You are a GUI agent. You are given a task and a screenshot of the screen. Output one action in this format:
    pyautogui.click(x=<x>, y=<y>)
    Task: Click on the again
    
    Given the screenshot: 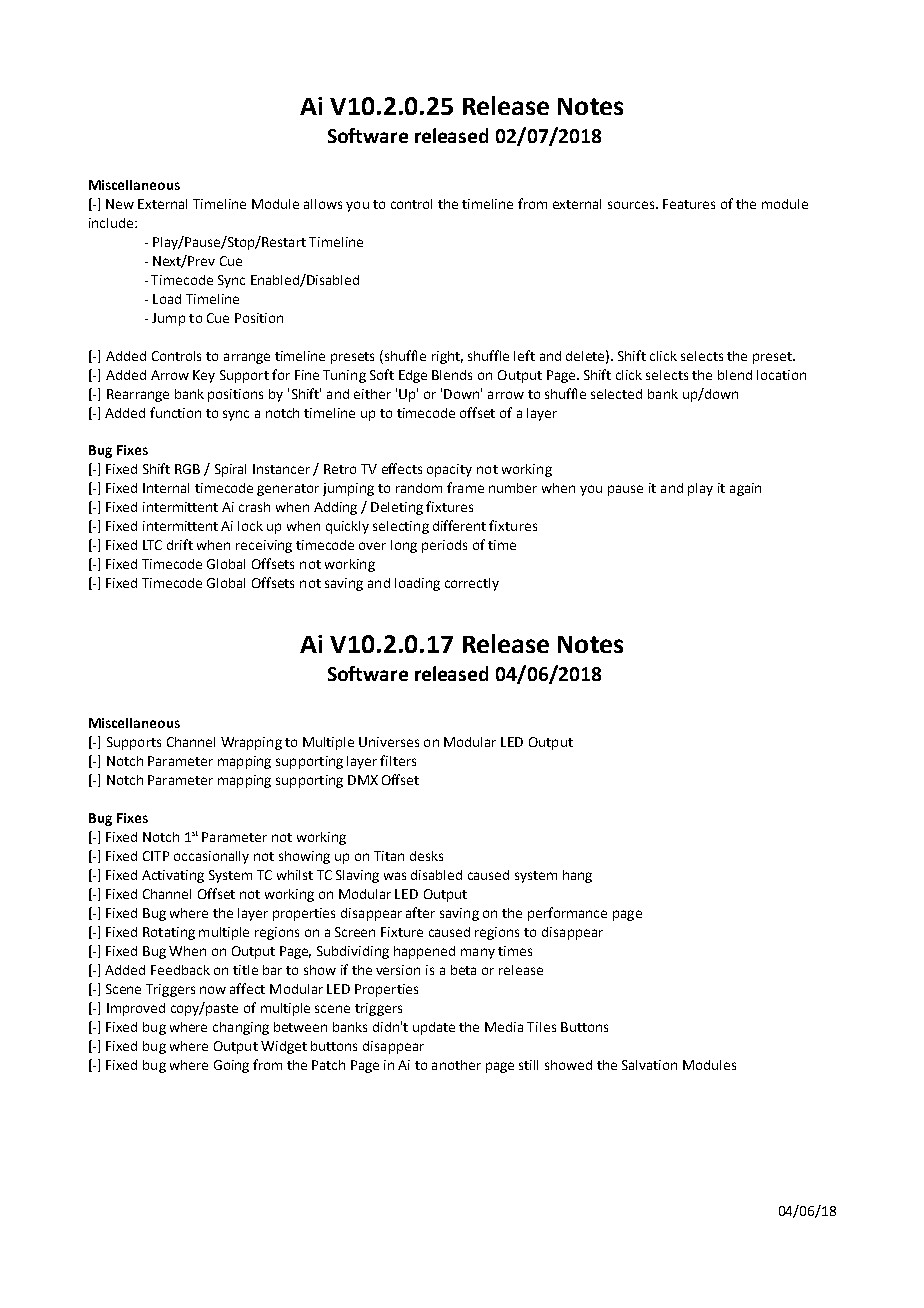 What is the action you would take?
    pyautogui.click(x=745, y=489)
